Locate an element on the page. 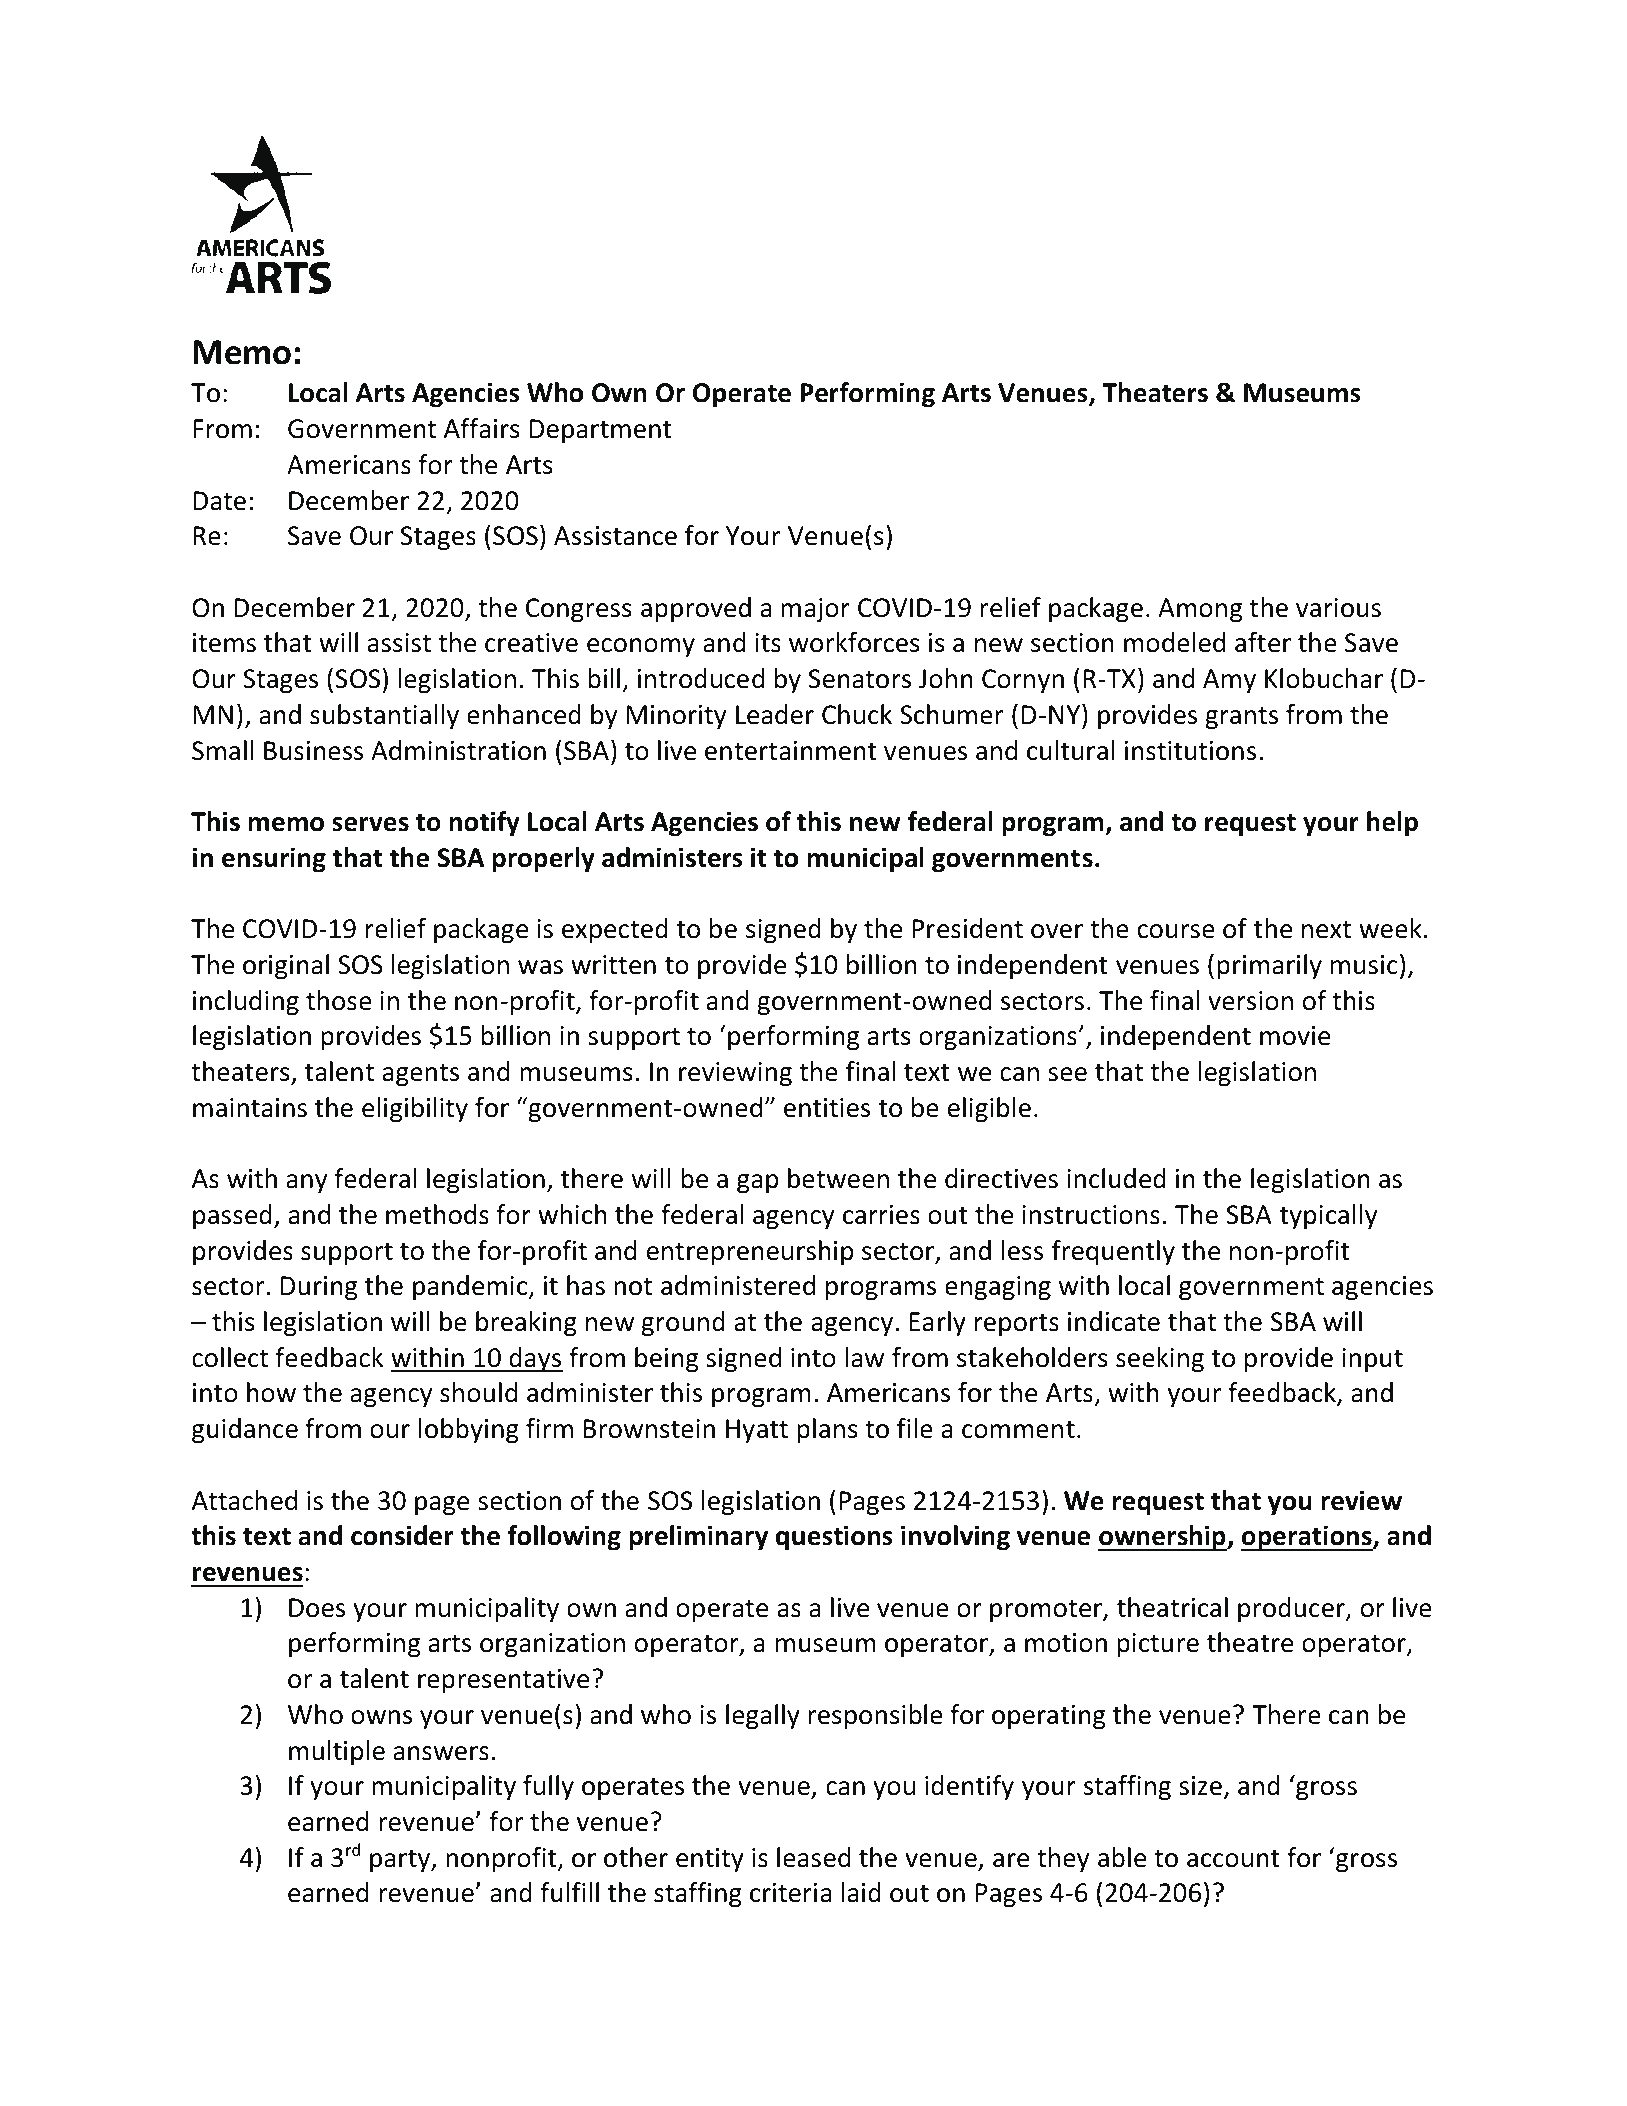  account is located at coordinates (1233, 1859).
